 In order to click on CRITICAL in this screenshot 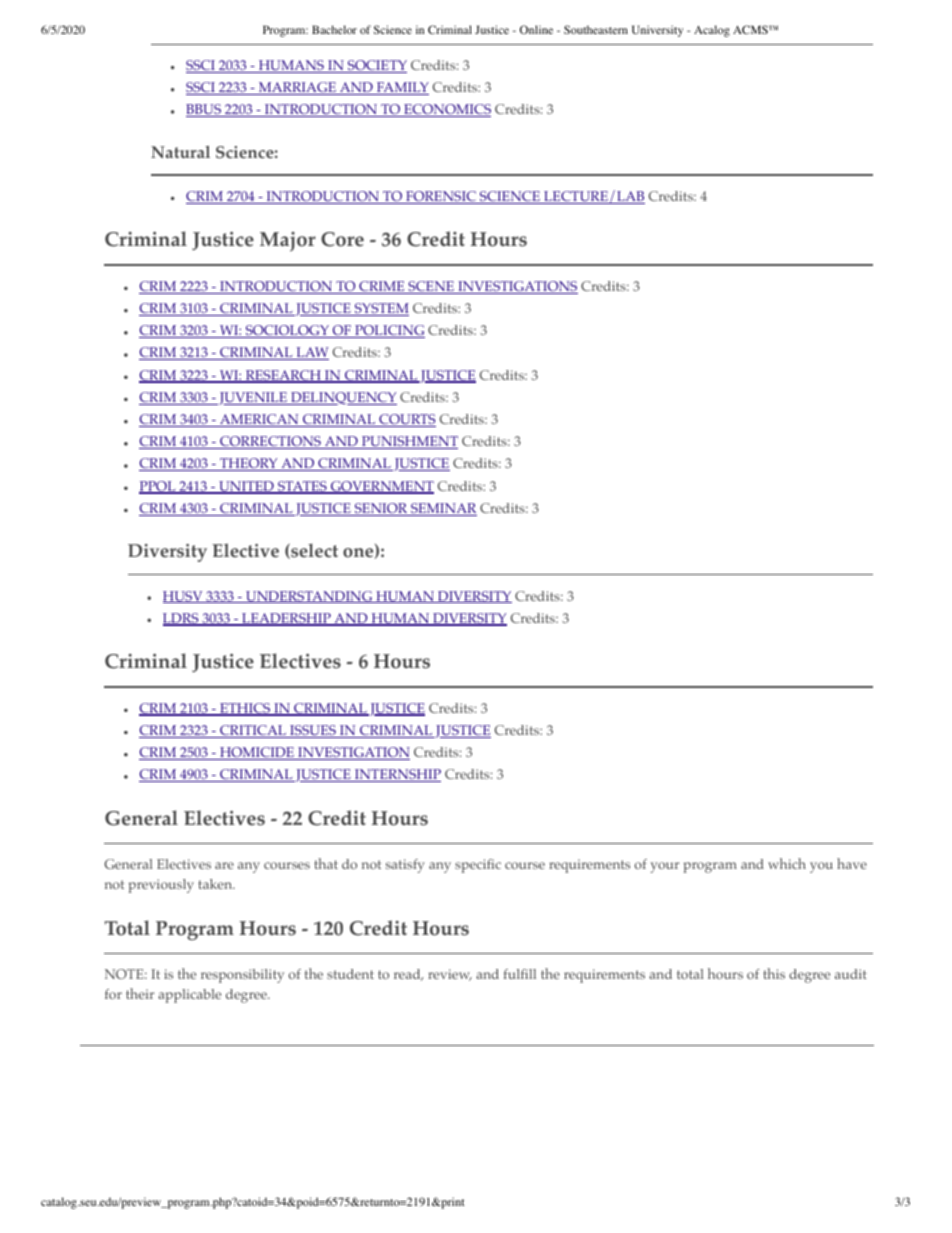, I will do `click(253, 731)`.
